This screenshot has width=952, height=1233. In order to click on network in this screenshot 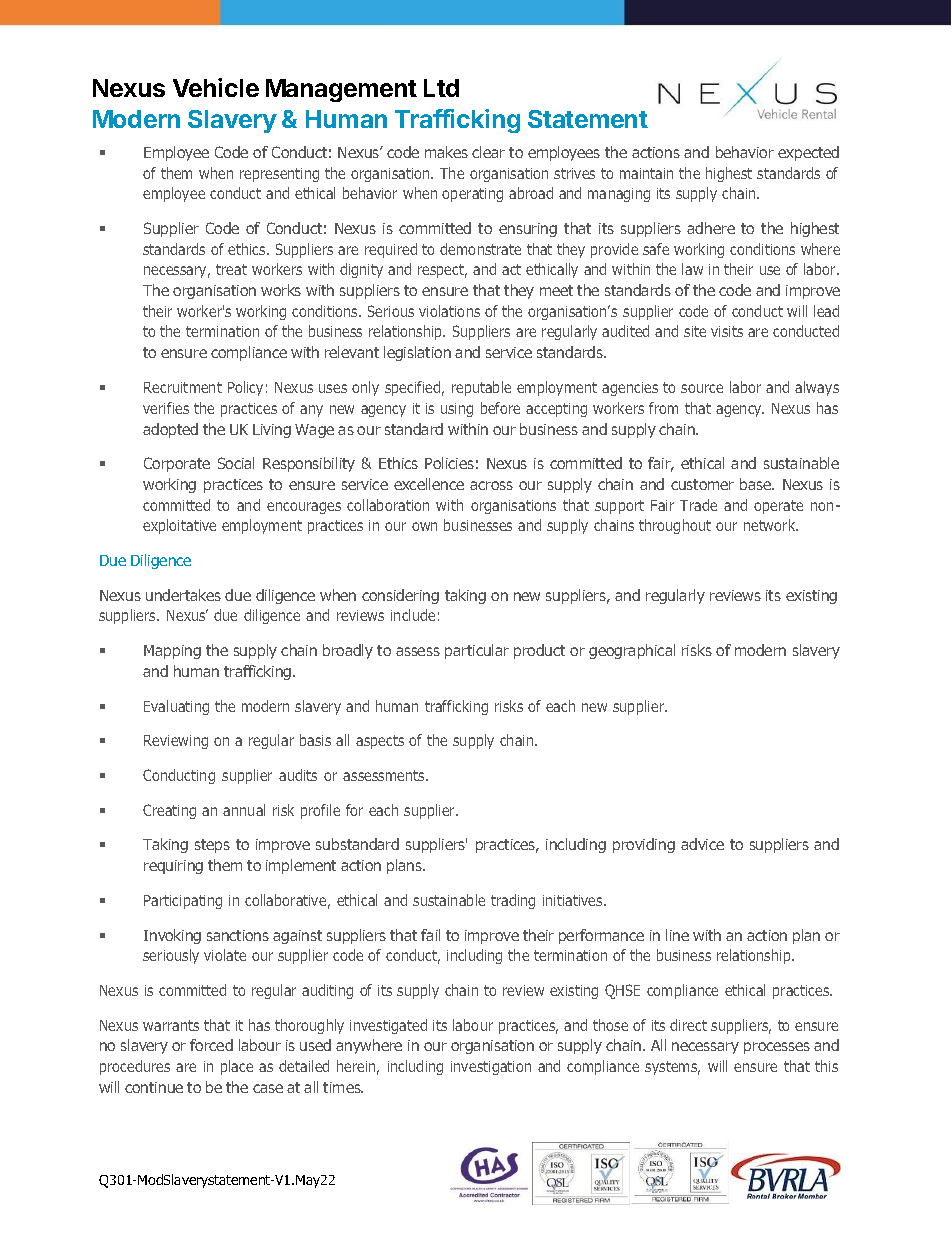, I will do `click(771, 525)`.
